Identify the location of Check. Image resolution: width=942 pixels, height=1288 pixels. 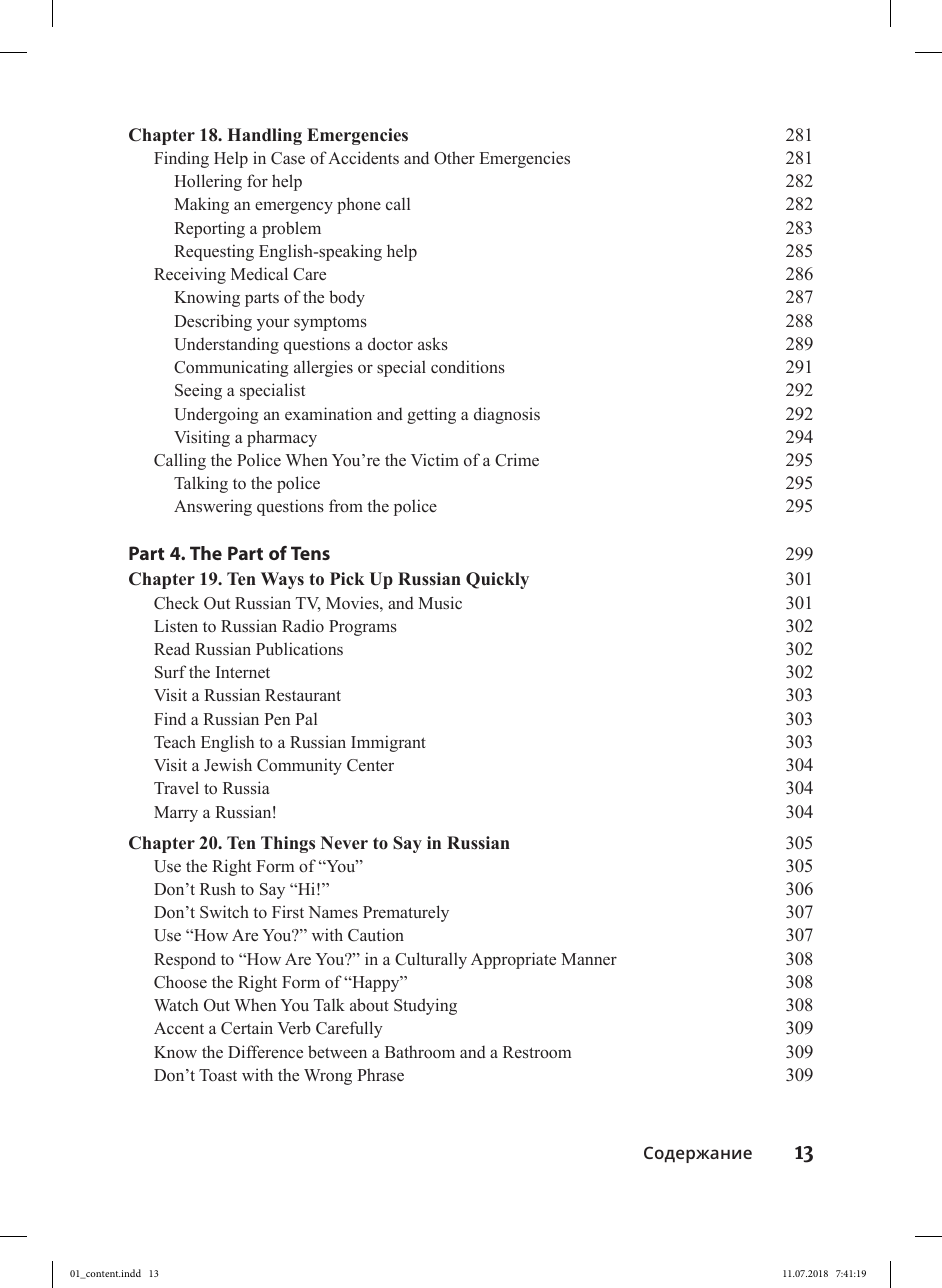
(176, 603).
